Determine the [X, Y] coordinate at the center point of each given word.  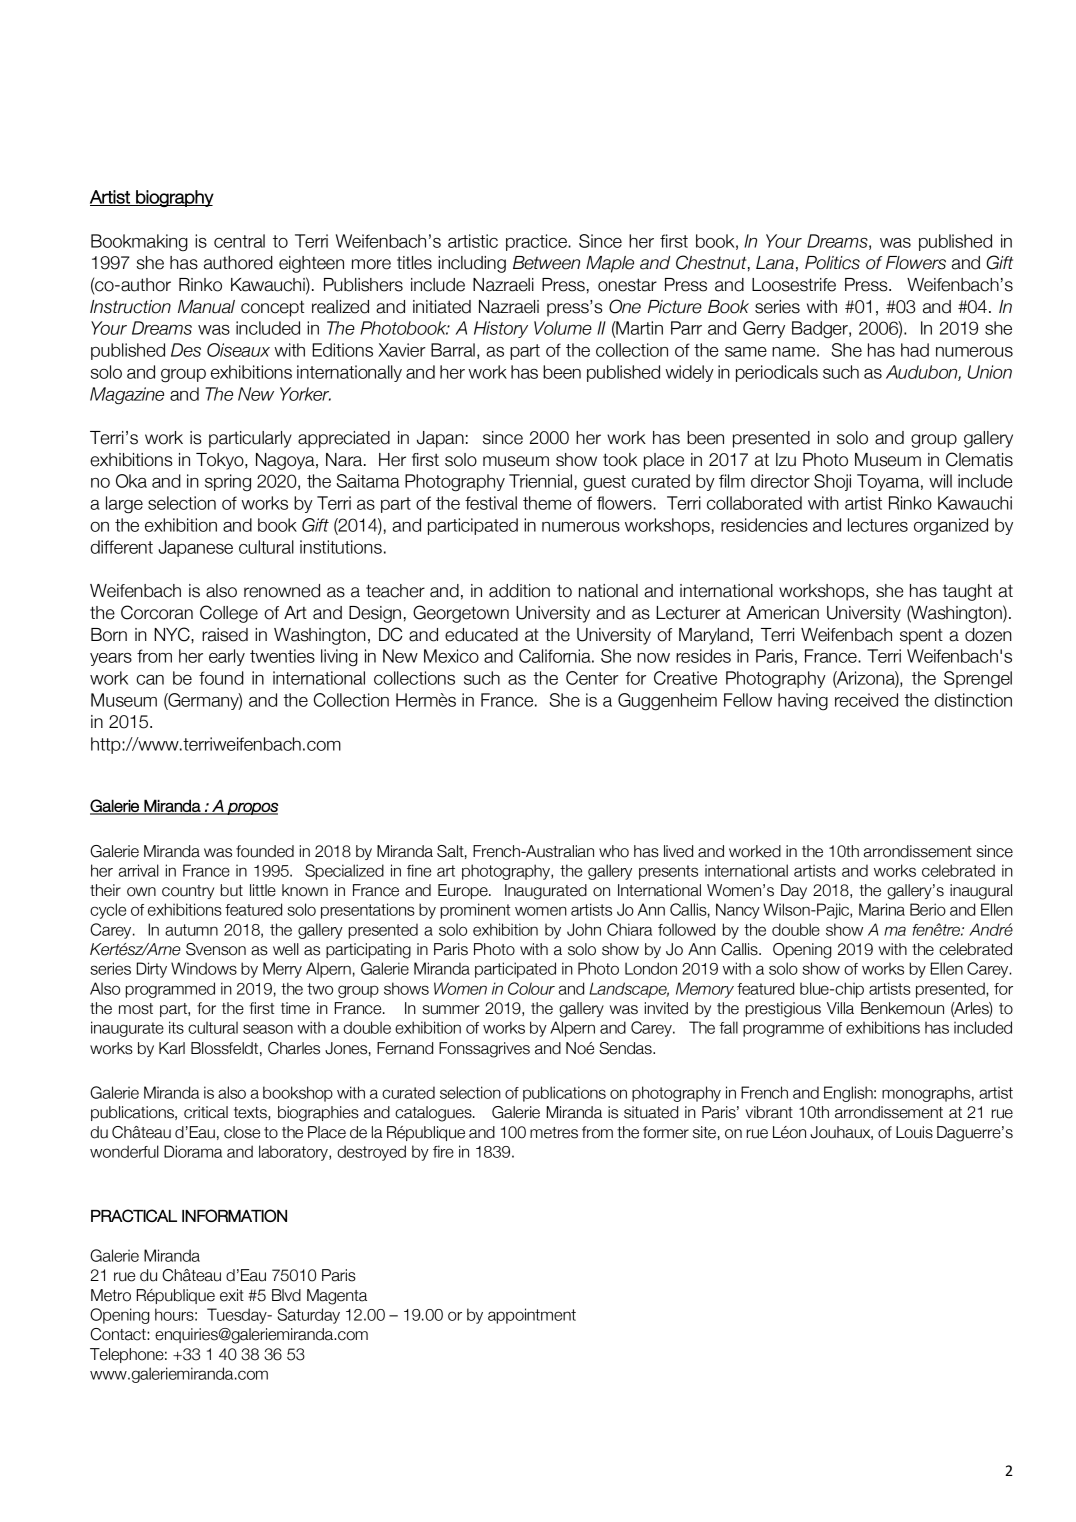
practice [537, 242]
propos [251, 808]
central [239, 241]
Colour [531, 988]
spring [228, 483]
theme [547, 503]
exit [232, 1295]
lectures [878, 525]
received [866, 700]
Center [592, 678]
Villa [840, 1008]
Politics [832, 263]
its [176, 1027]
